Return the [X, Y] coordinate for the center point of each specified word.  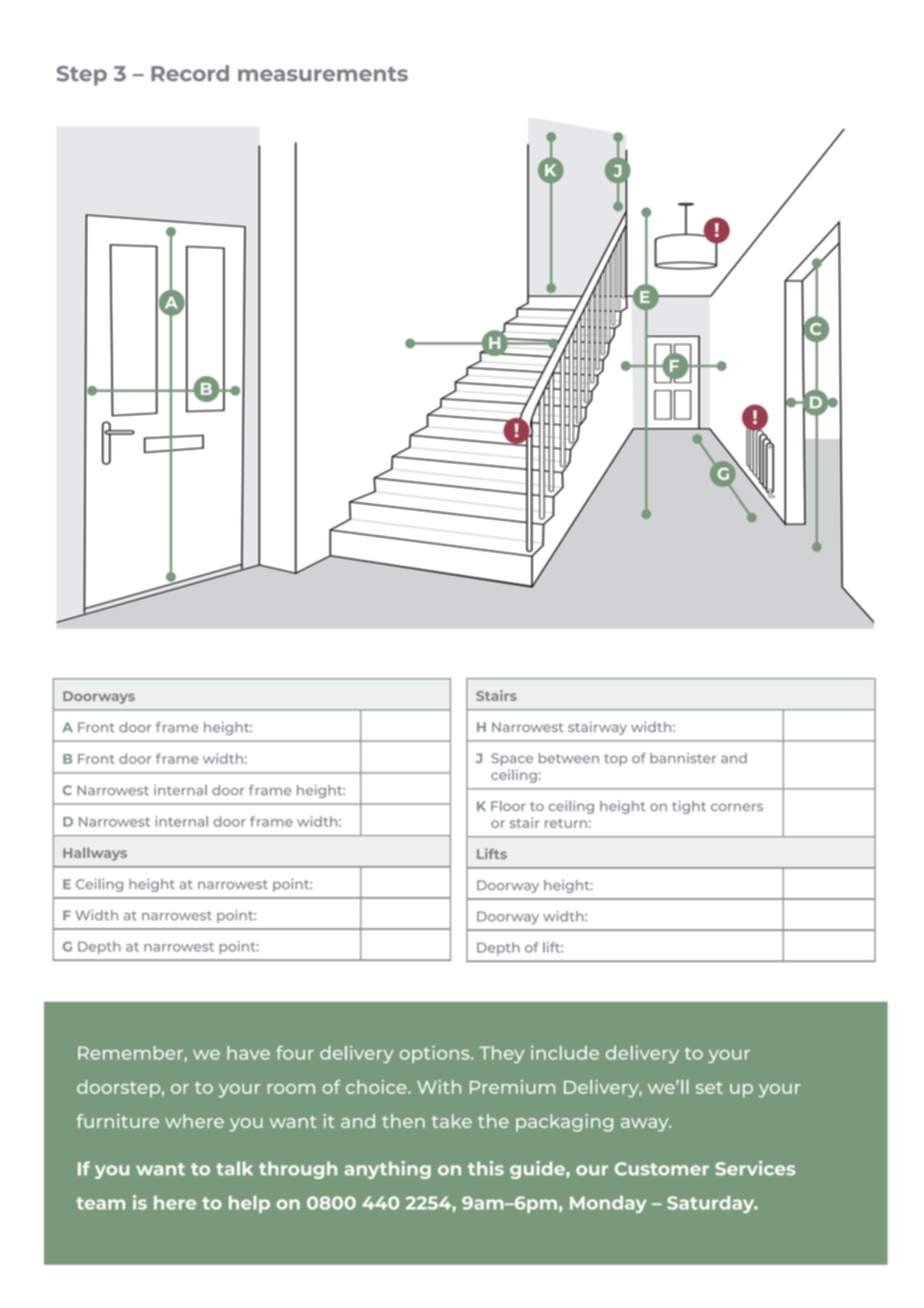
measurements [323, 74]
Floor [508, 806]
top [615, 760]
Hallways [95, 854]
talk [234, 1168]
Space [512, 759]
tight [689, 807]
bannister [683, 758]
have [248, 1053]
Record [190, 73]
